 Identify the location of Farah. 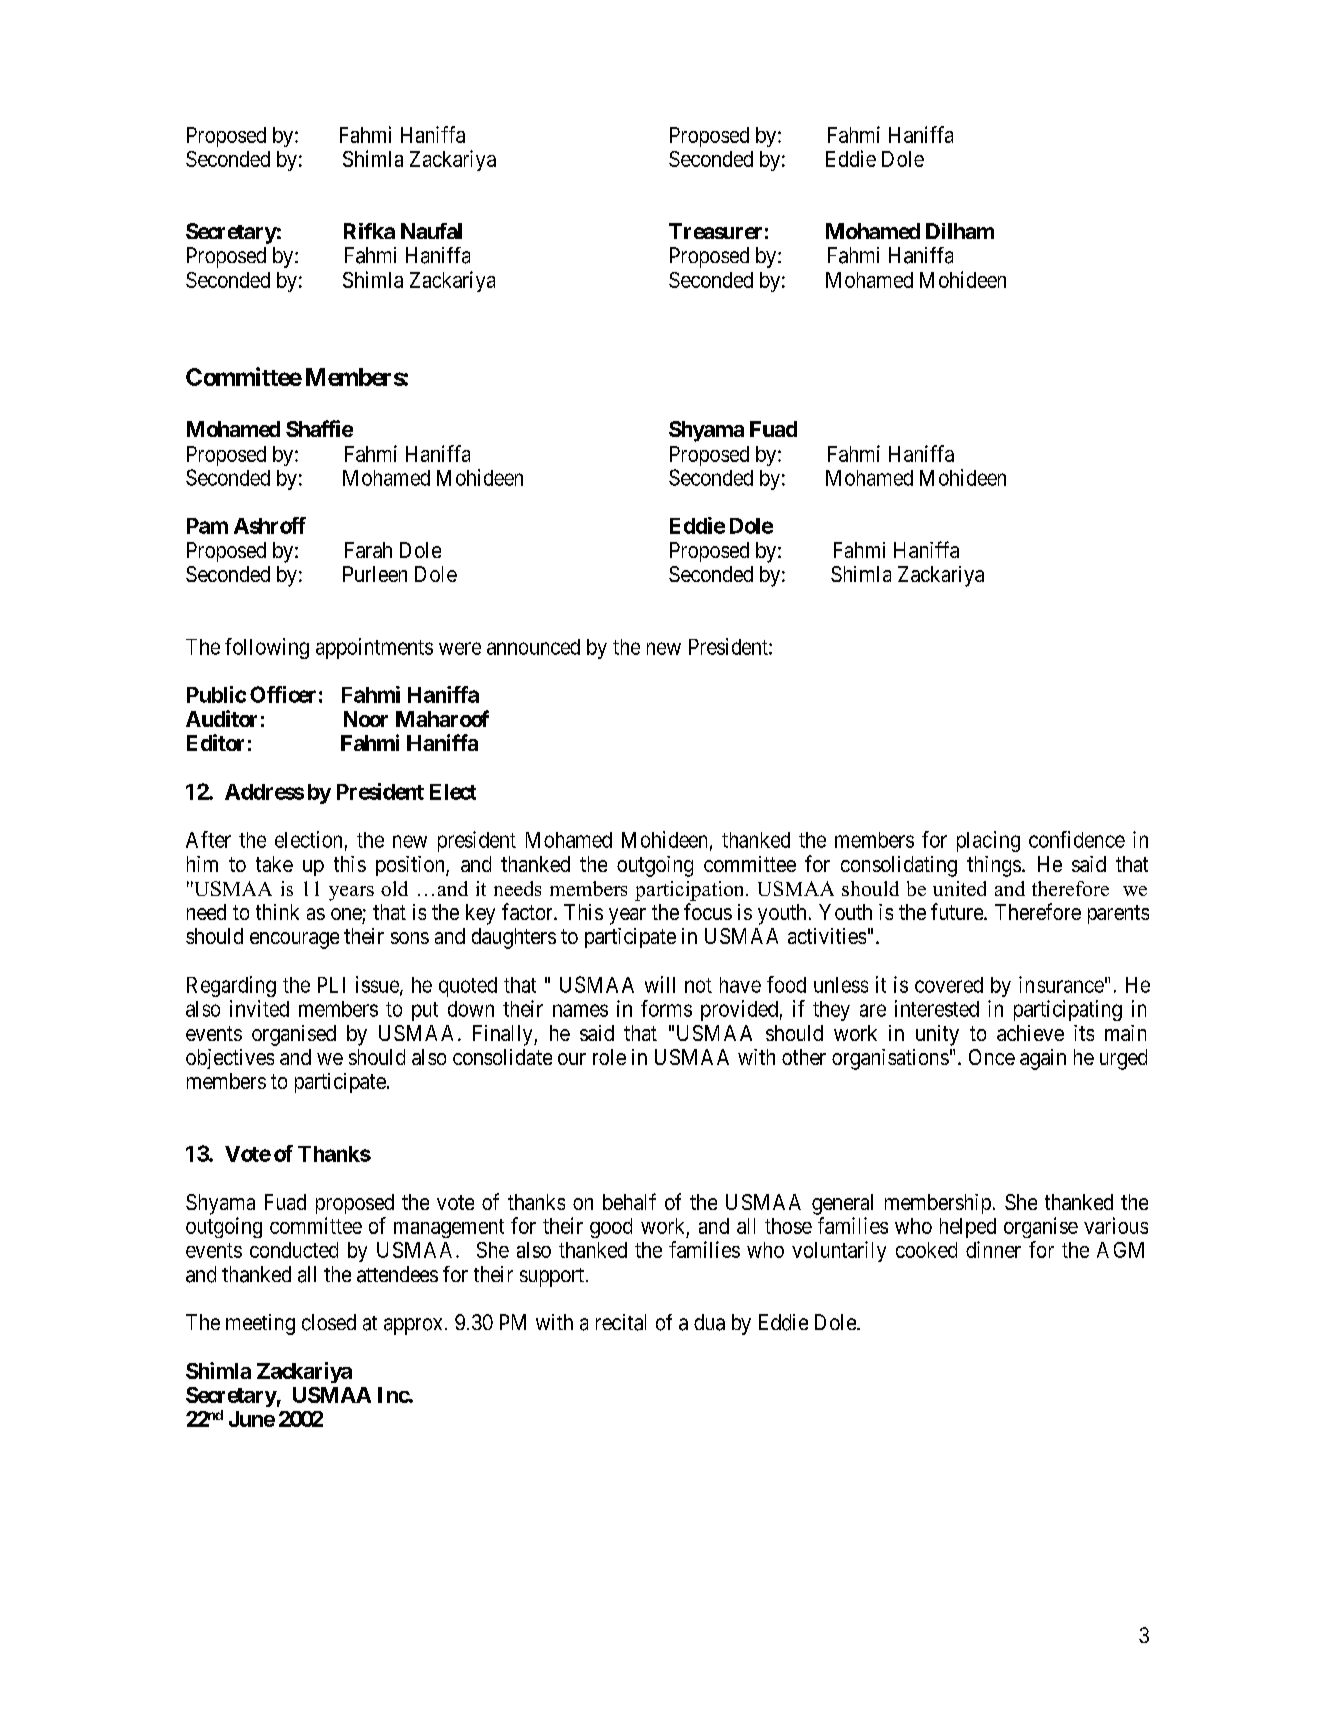
(368, 550).
